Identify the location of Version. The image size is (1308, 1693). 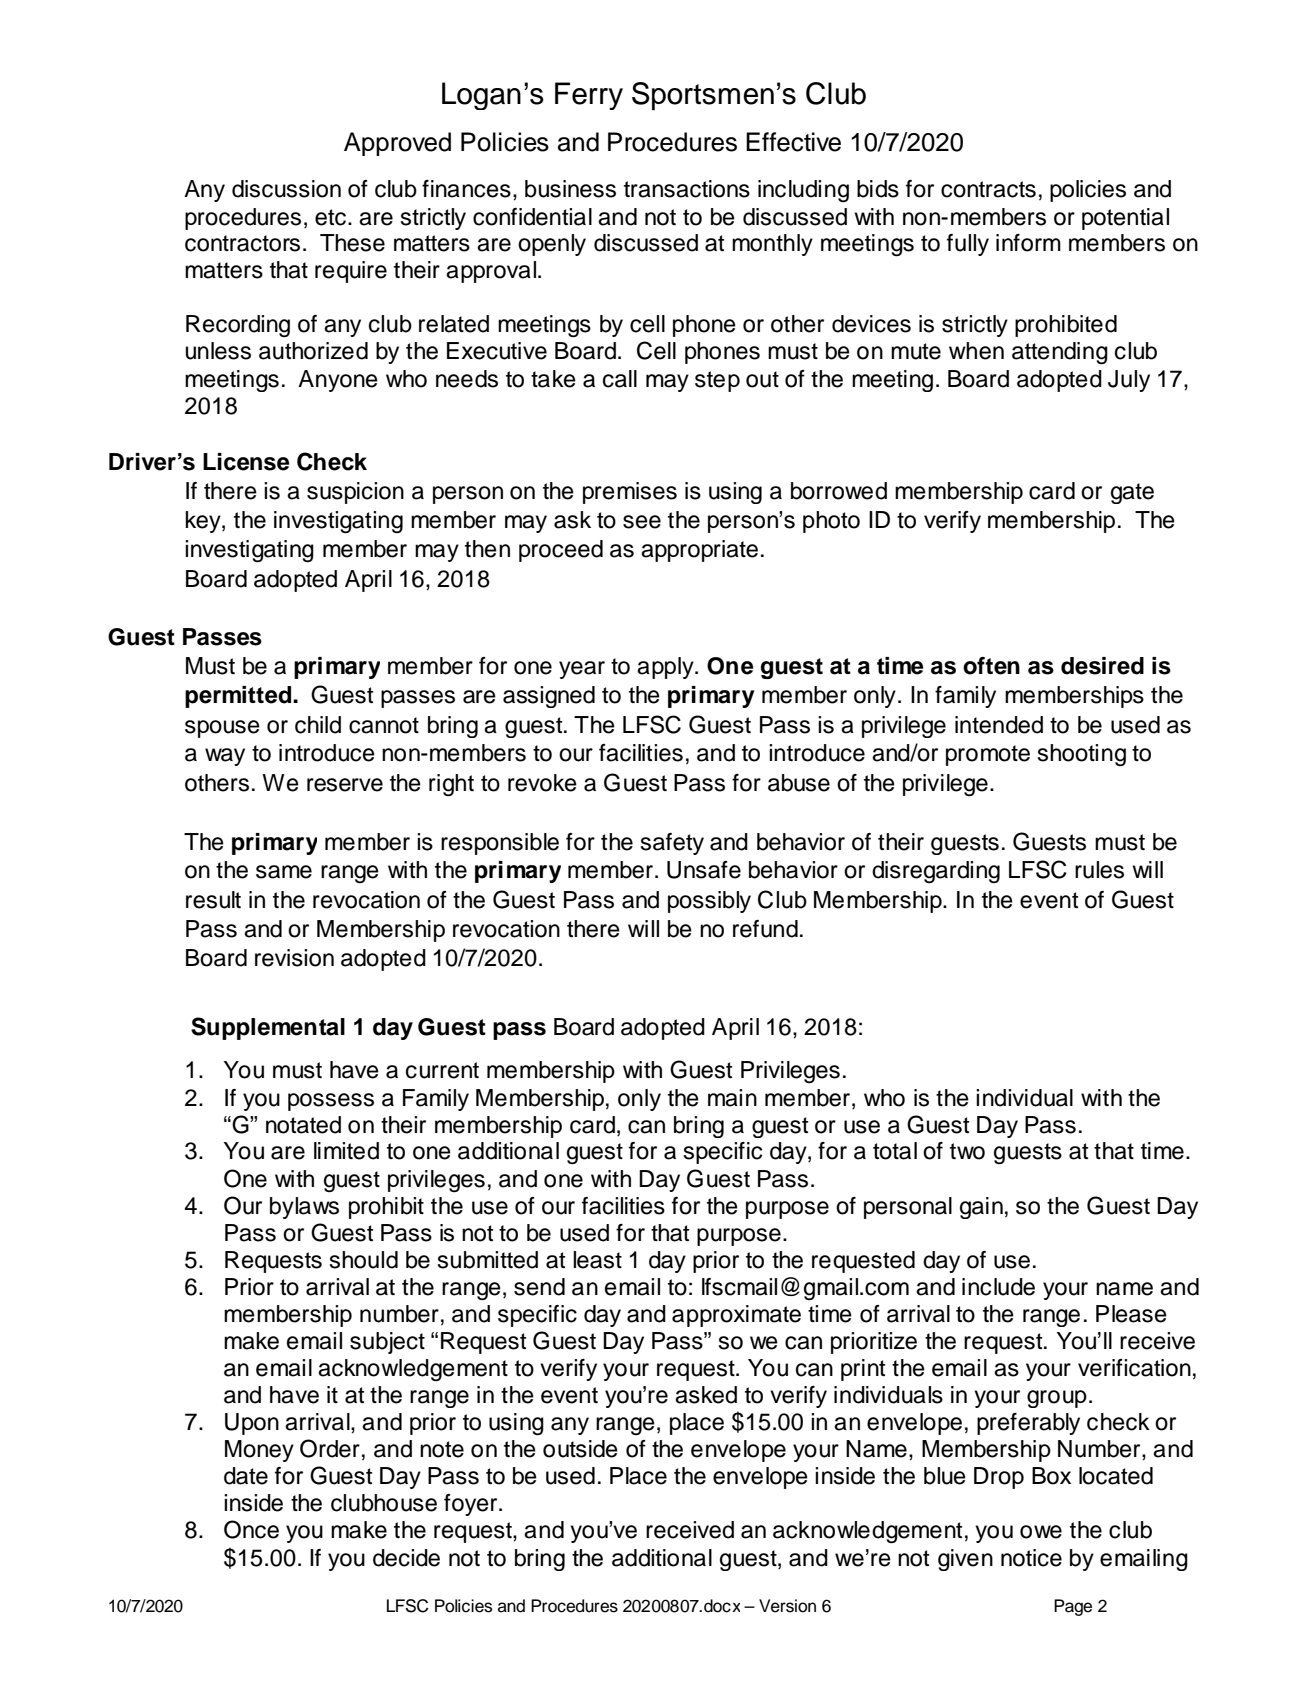
(787, 1606).
